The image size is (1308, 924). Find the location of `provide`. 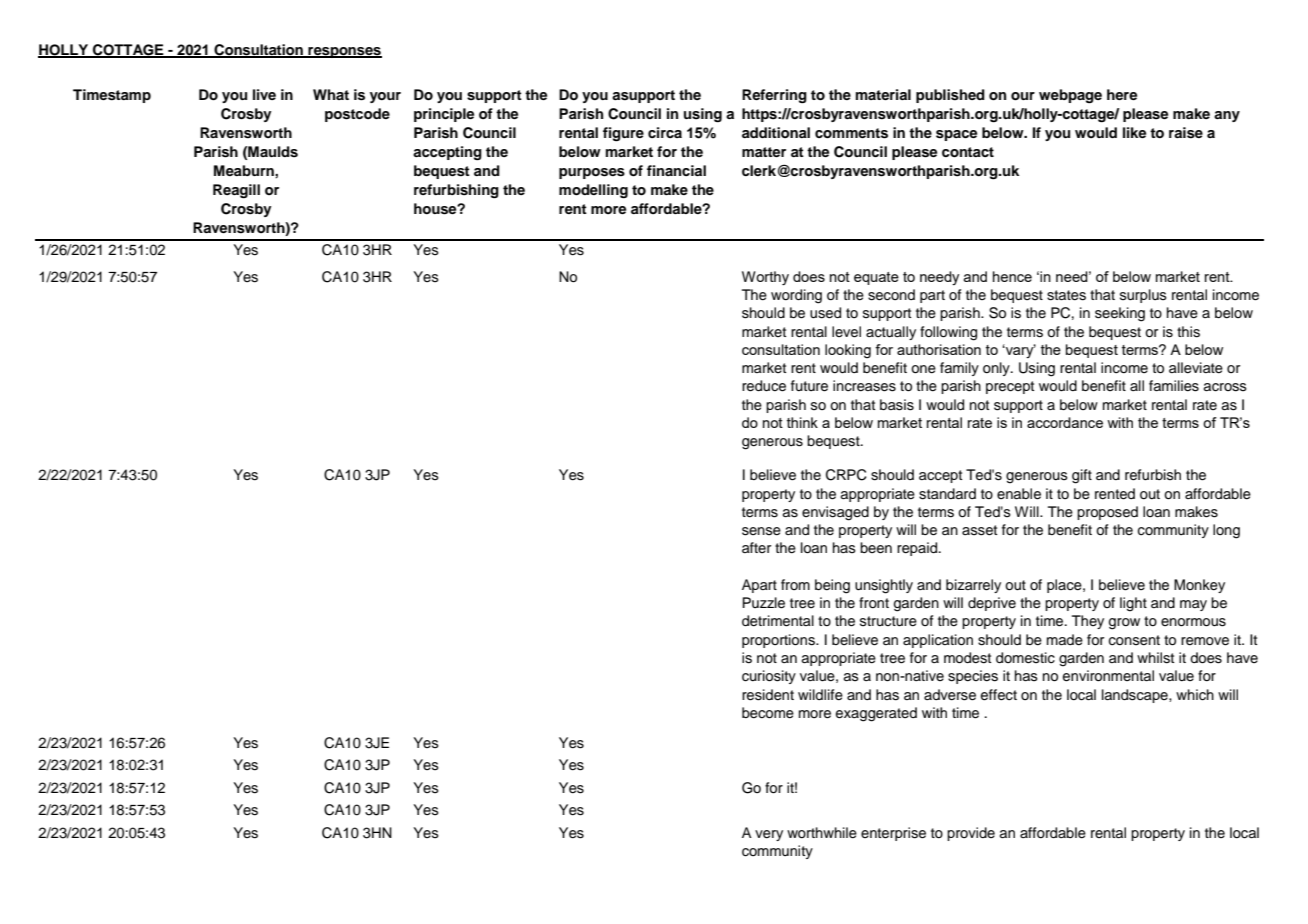

provide is located at coordinates (971, 834).
